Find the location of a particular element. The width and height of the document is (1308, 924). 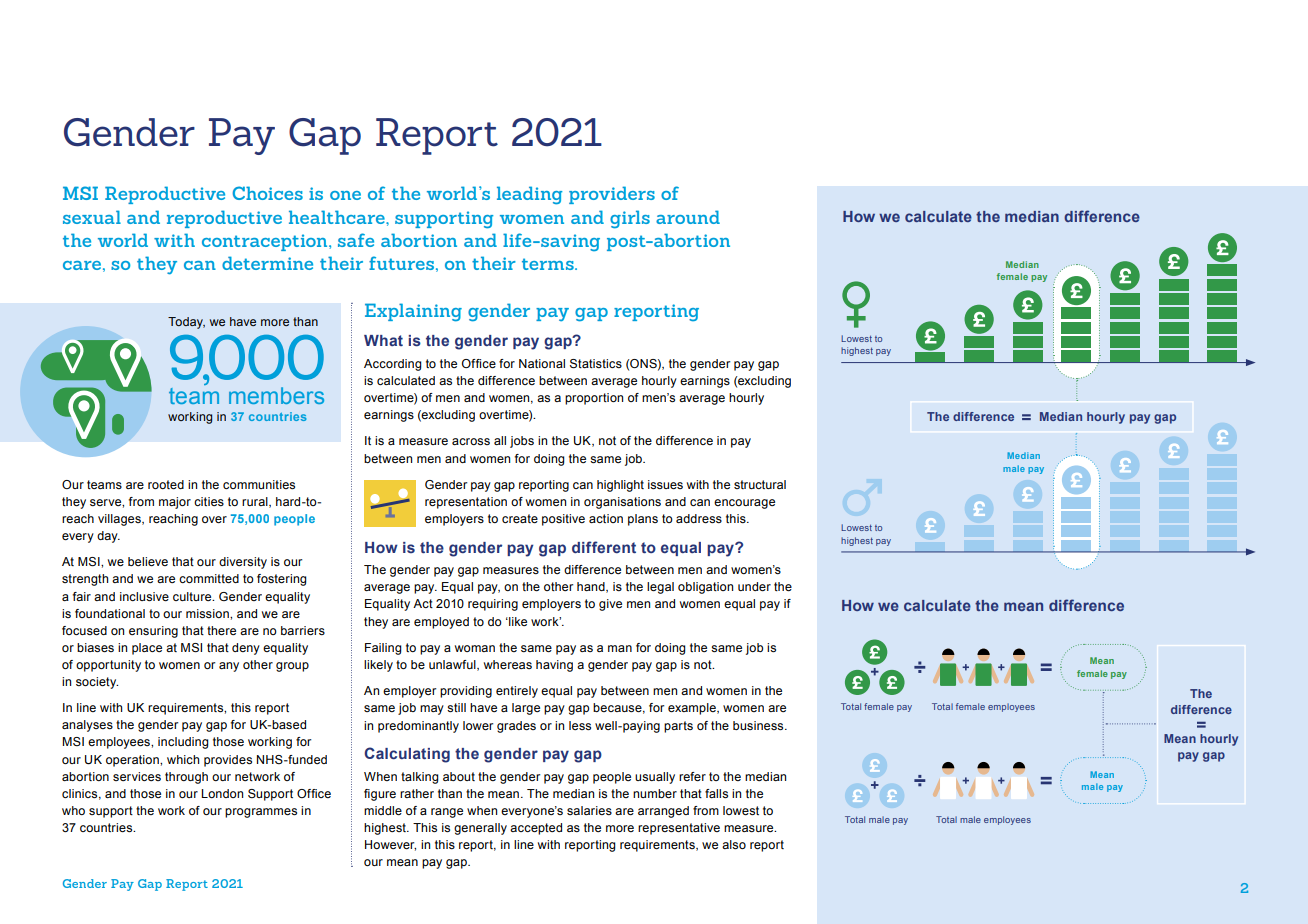

around is located at coordinates (688, 217).
